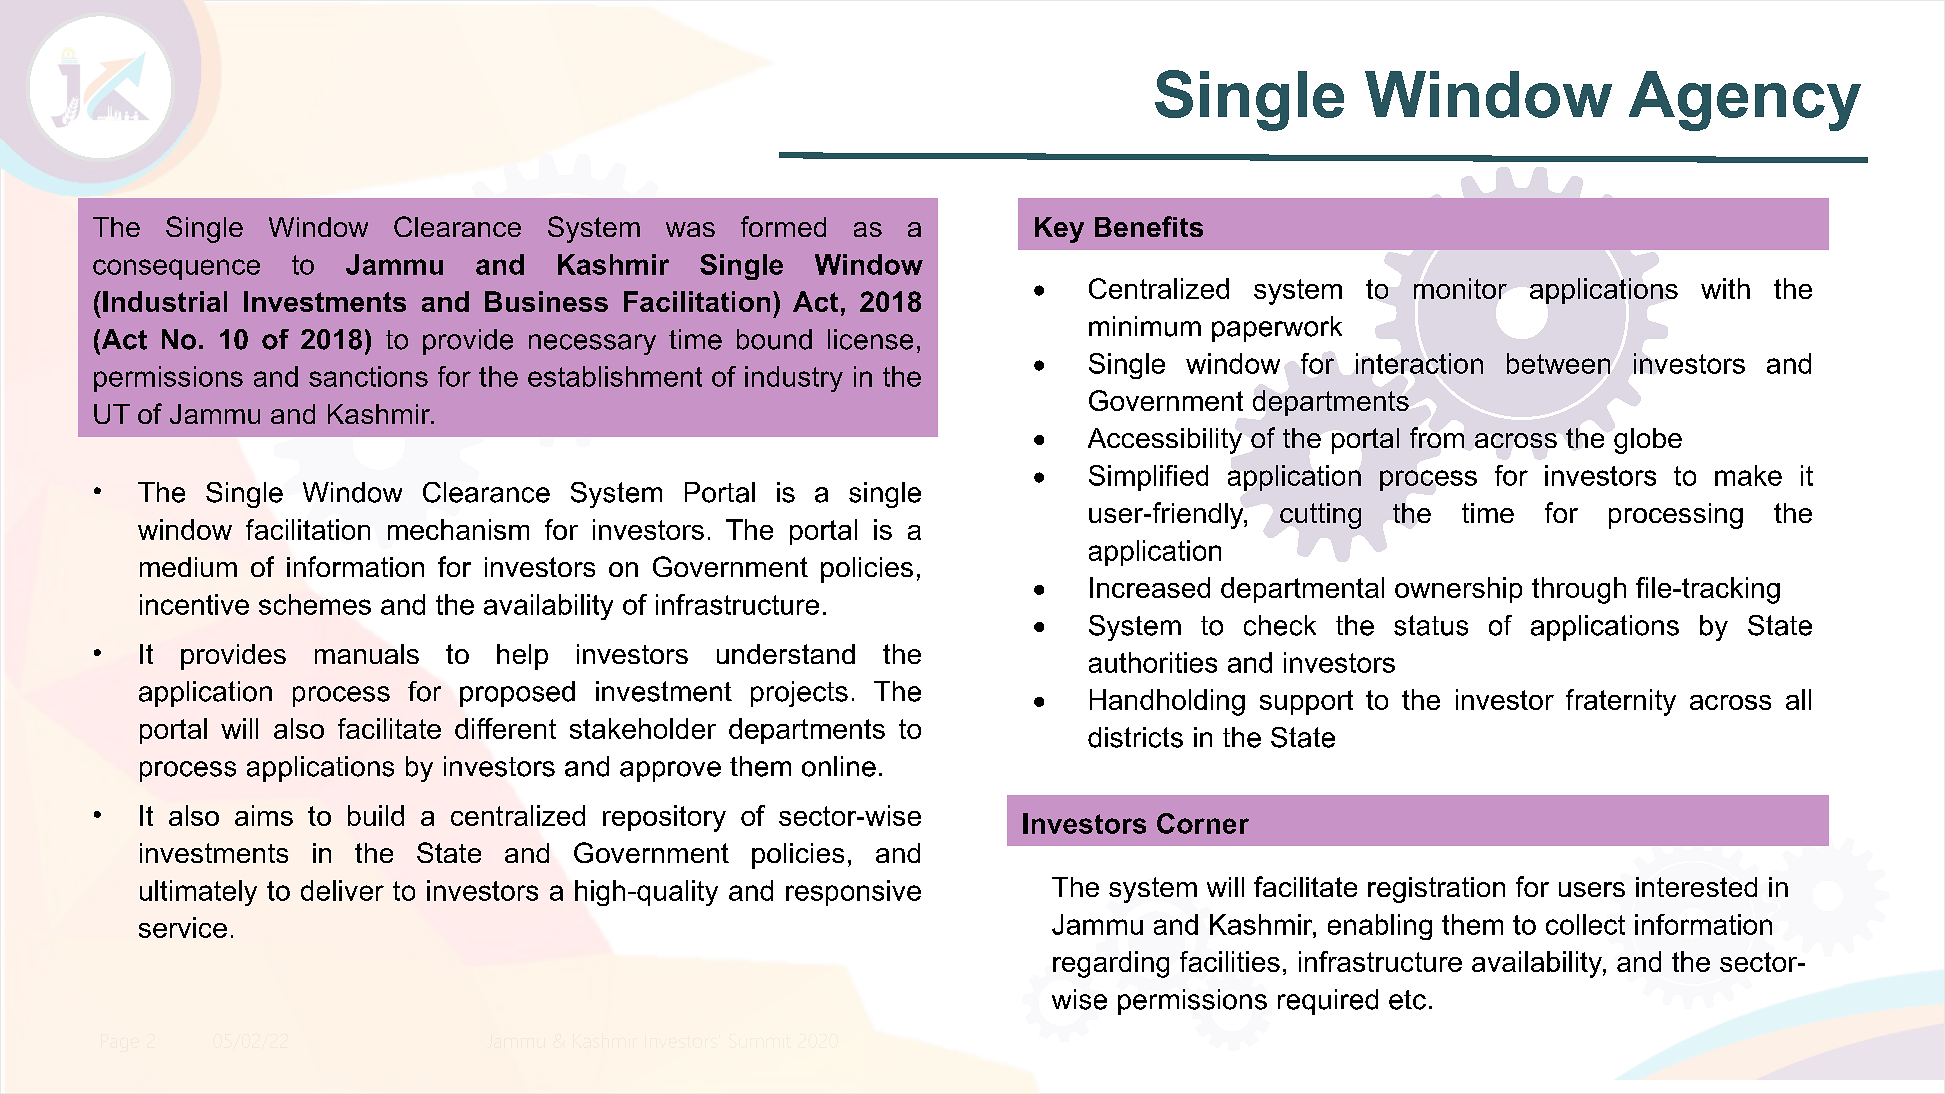 This document has width=1945, height=1094. What do you see at coordinates (870, 339) in the document?
I see `license` at bounding box center [870, 339].
